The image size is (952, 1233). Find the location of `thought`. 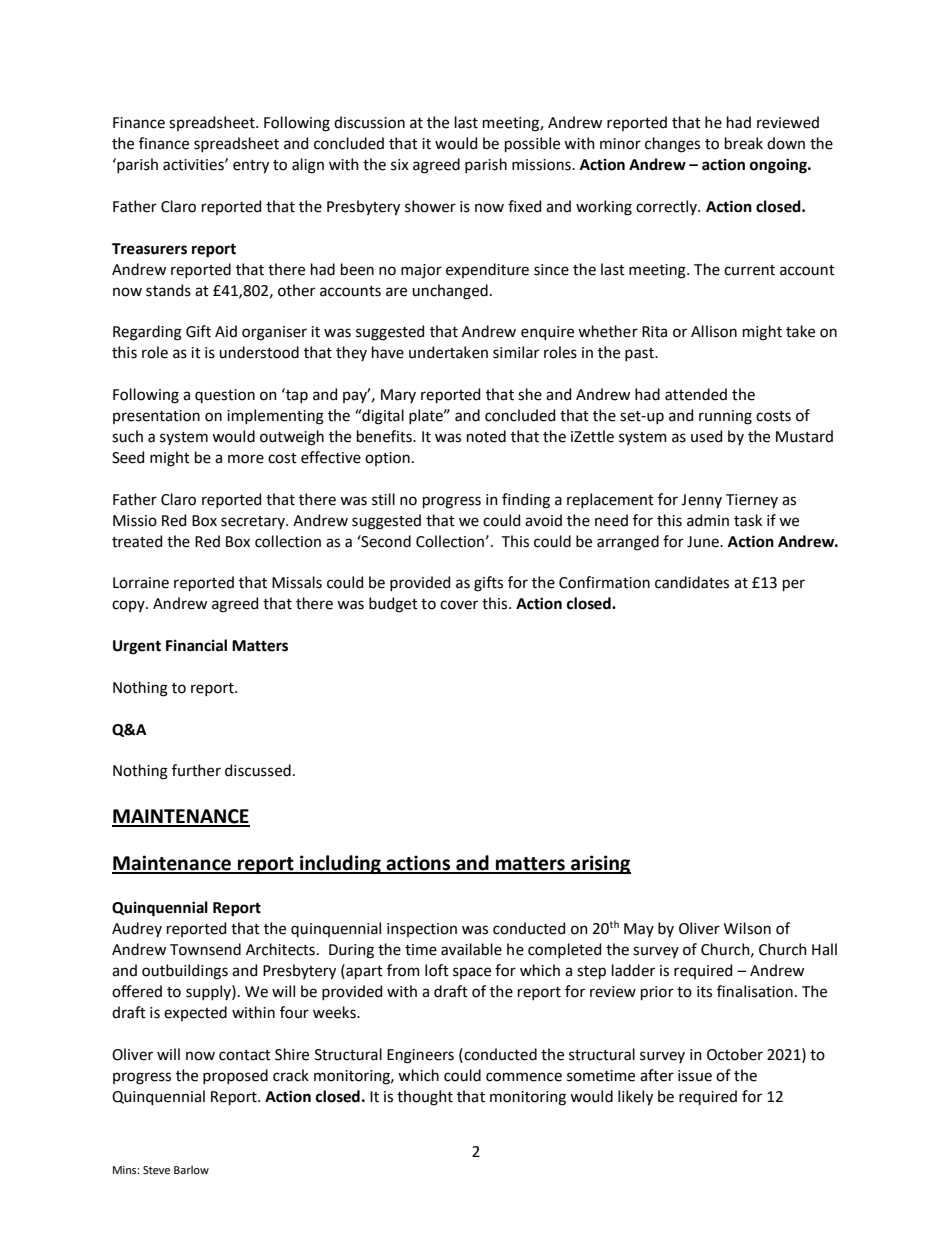

thought is located at coordinates (425, 1098).
